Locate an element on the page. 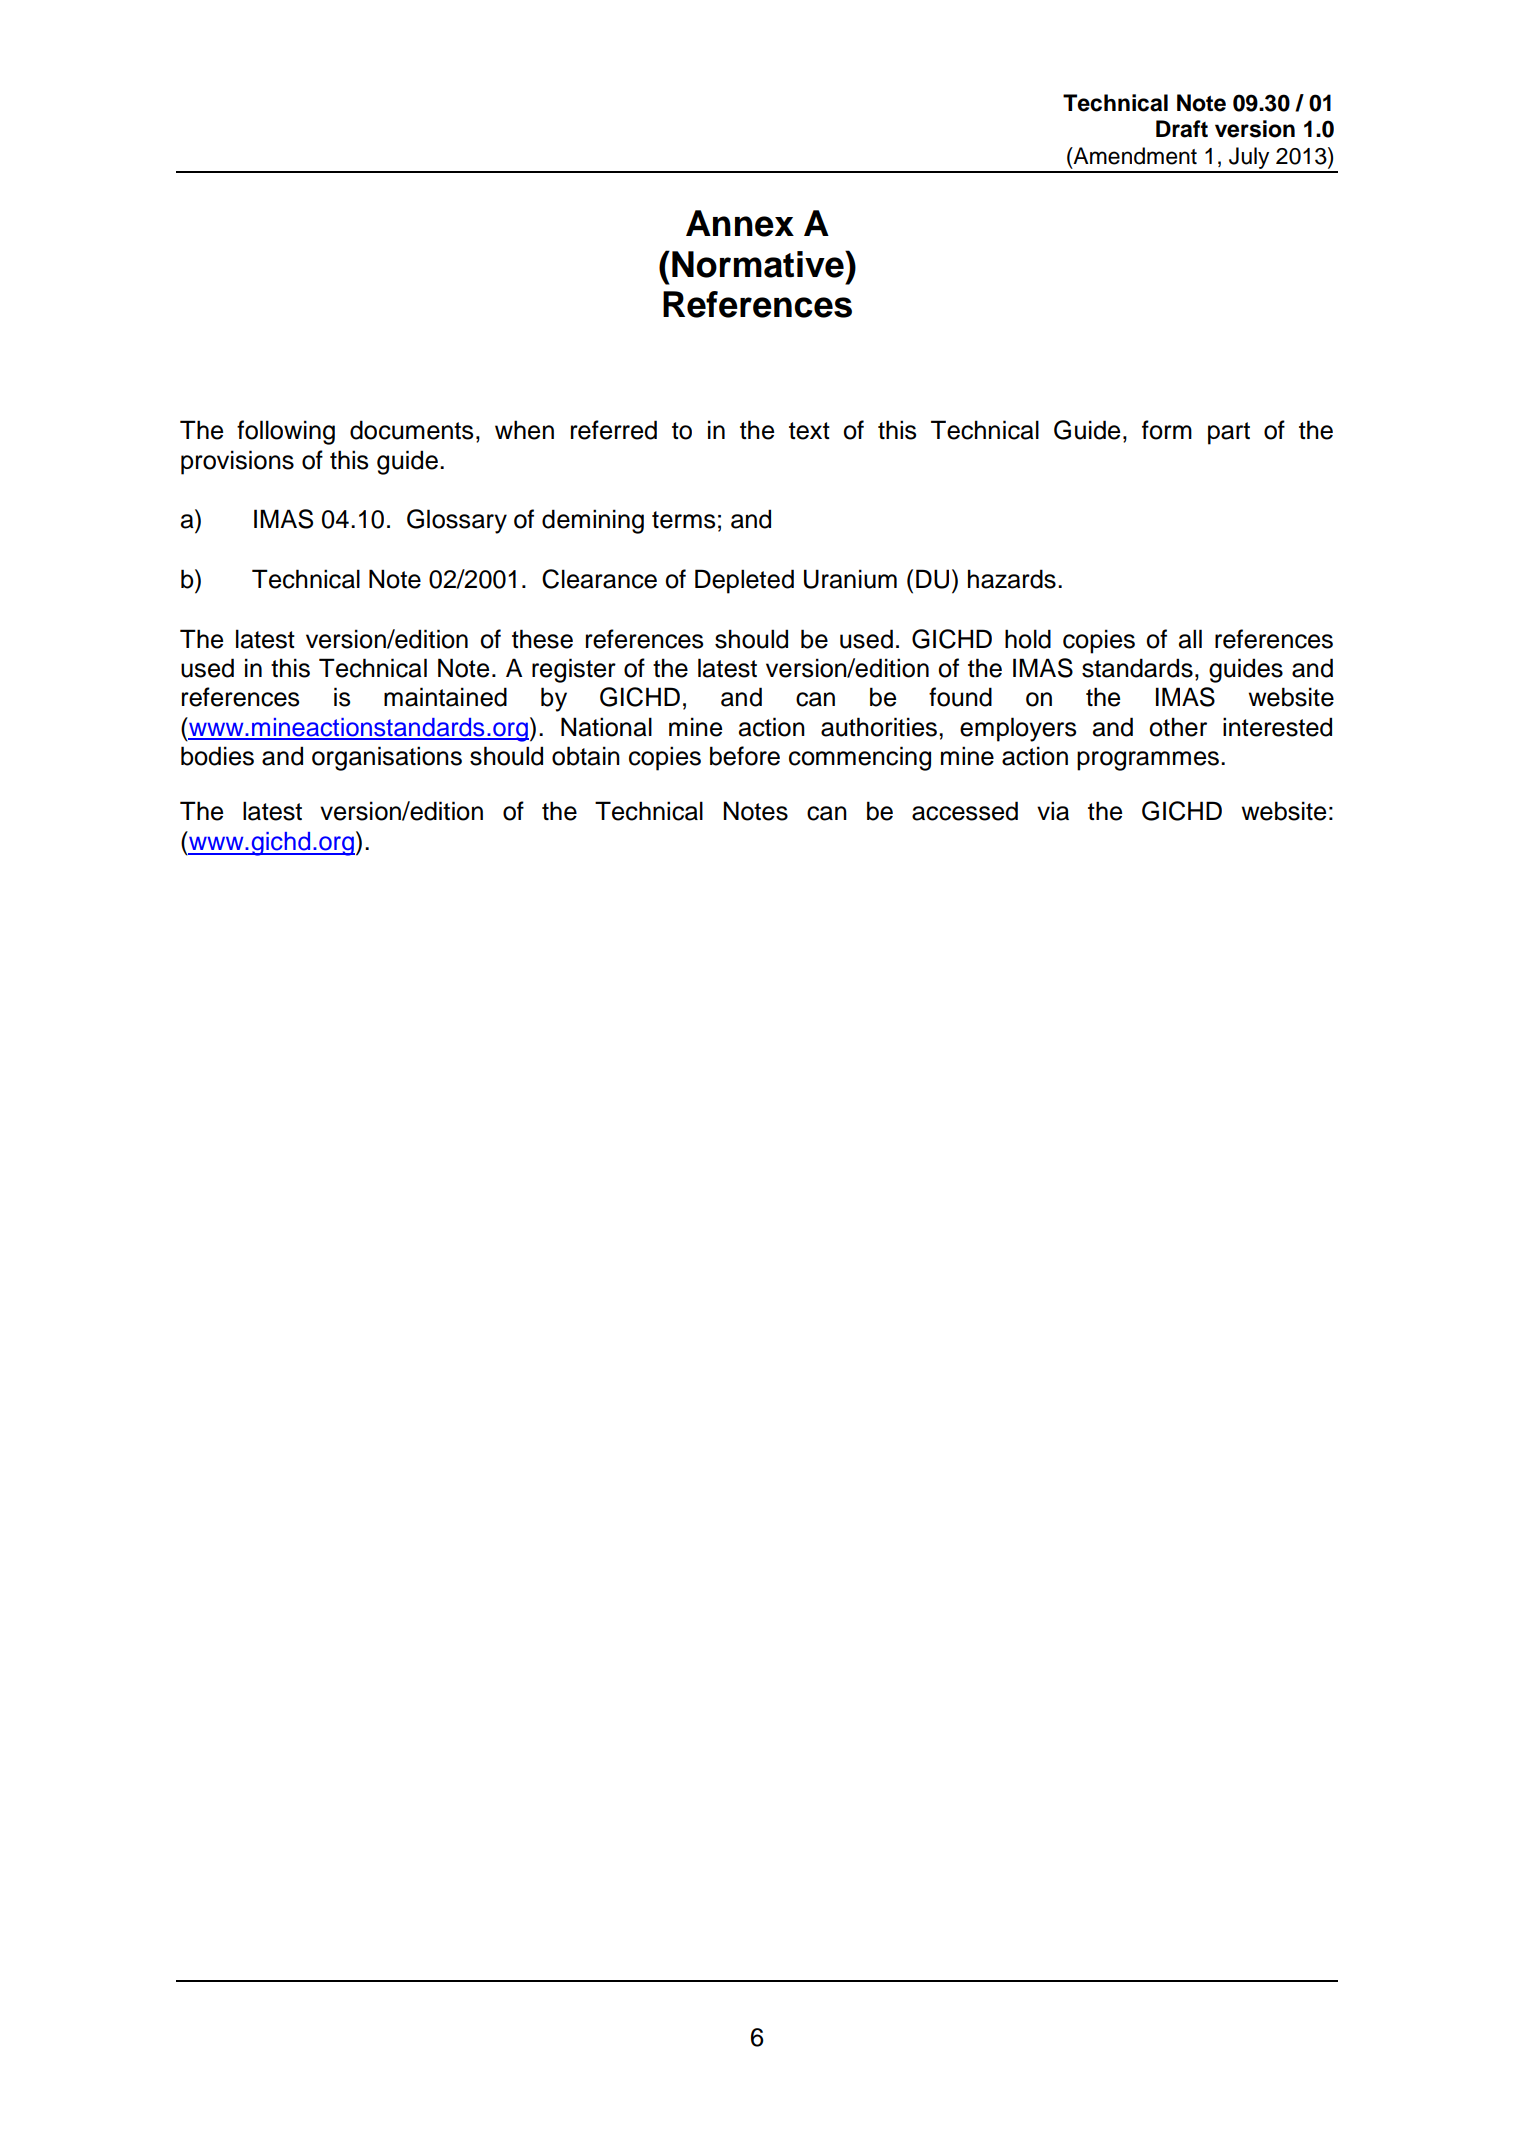 This image has width=1515, height=2142. Normative is located at coordinates (759, 264).
